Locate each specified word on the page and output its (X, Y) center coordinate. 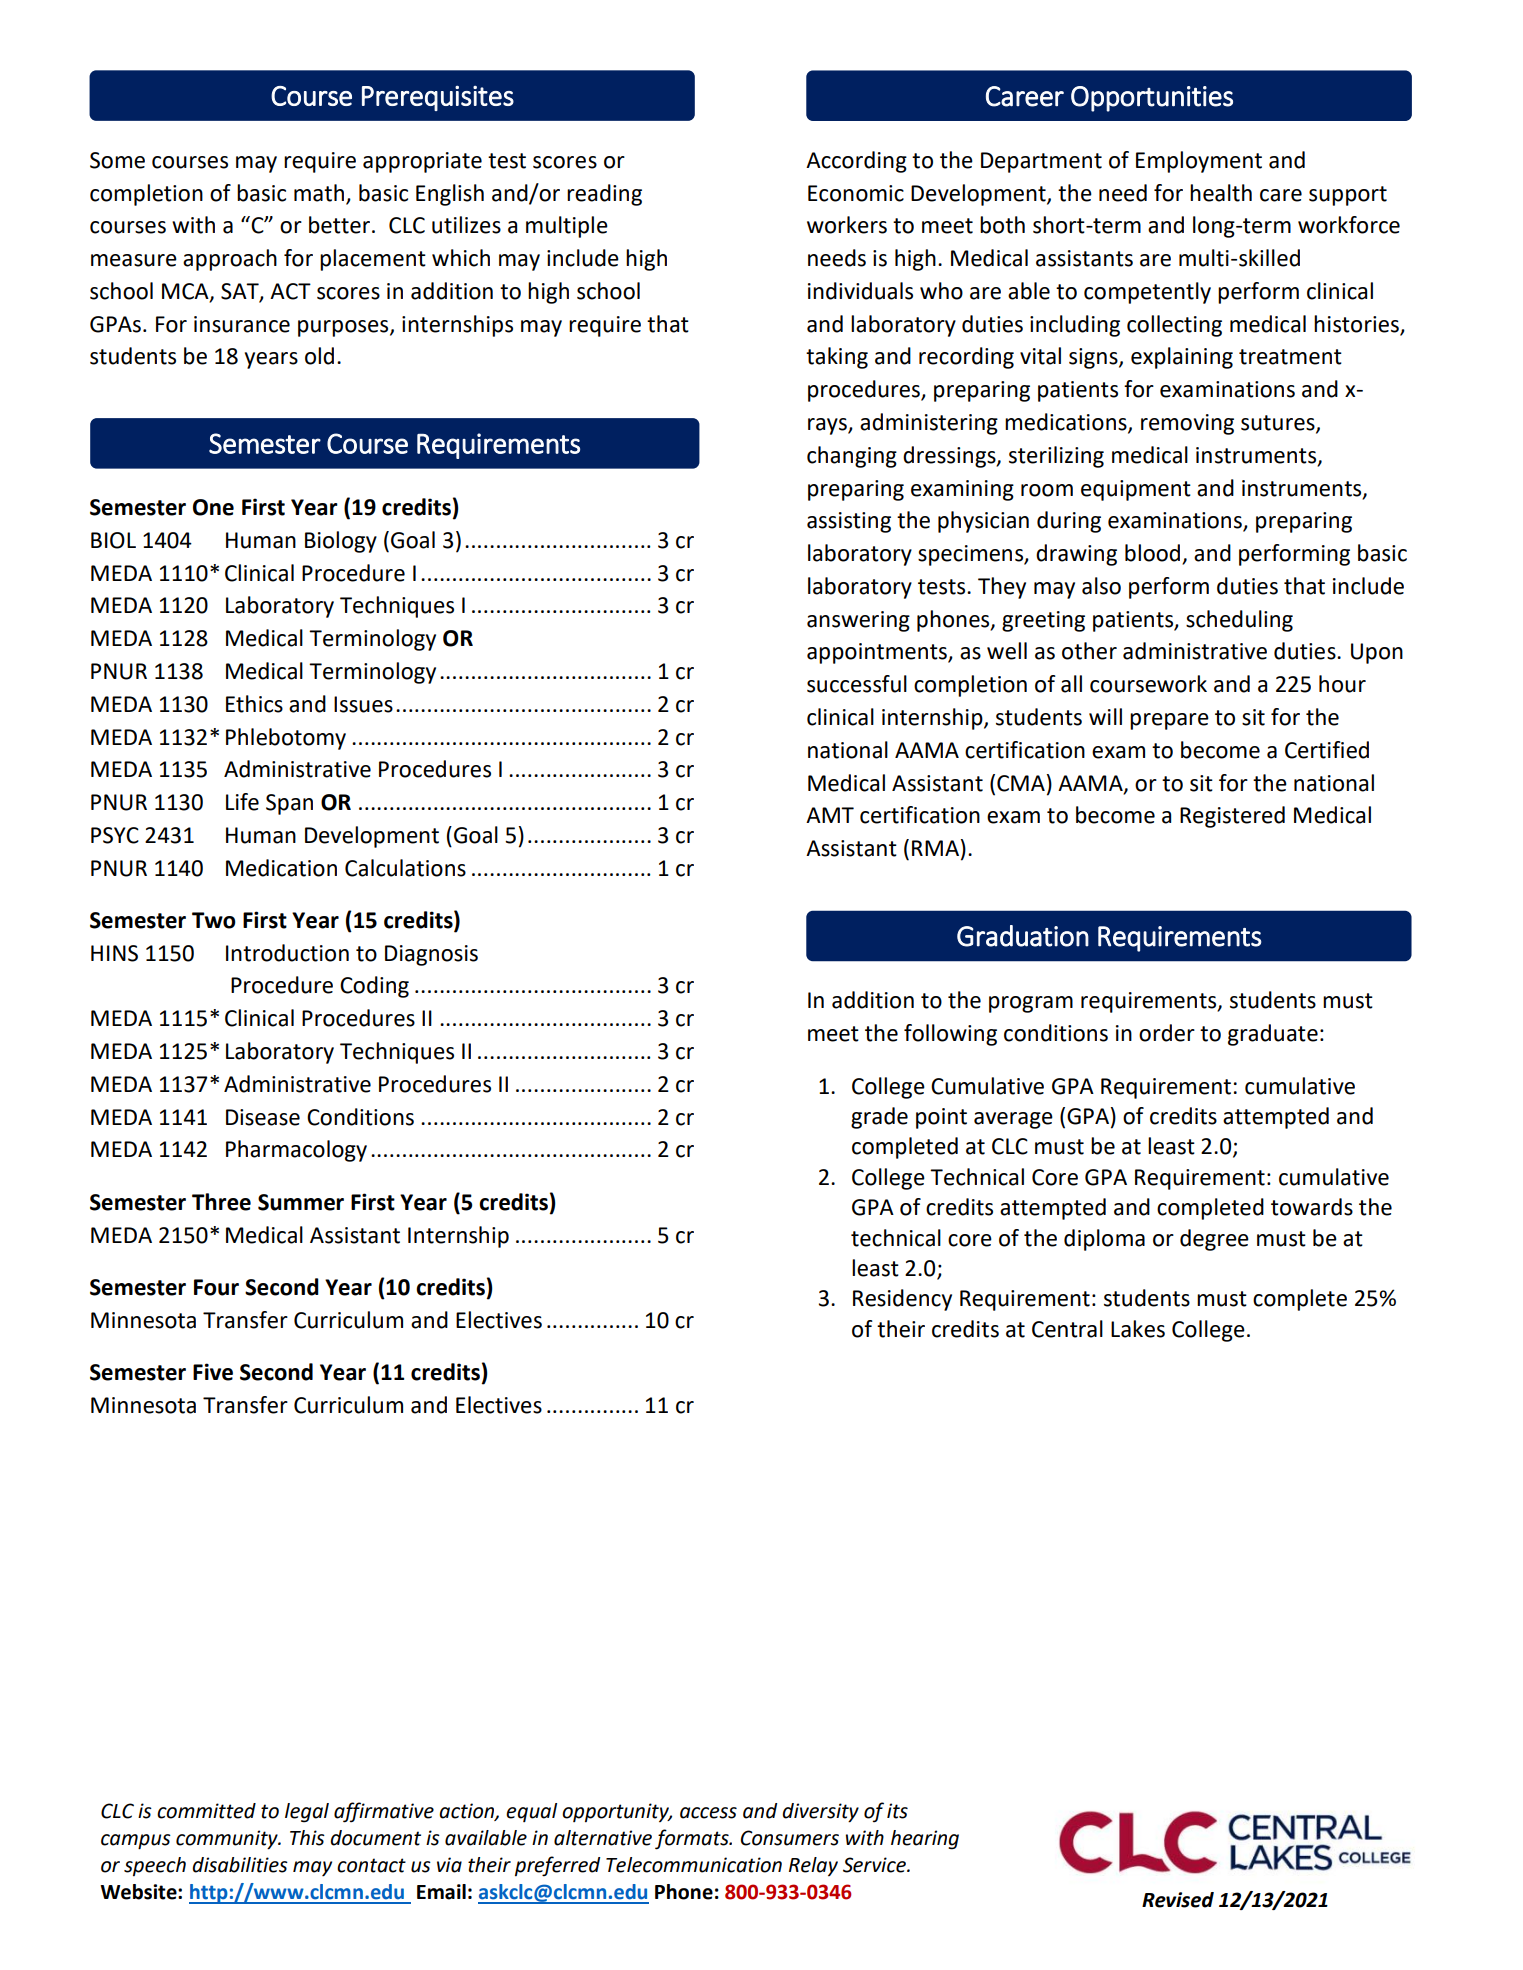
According (856, 162)
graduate (1273, 1035)
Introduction (287, 953)
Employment (1199, 162)
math (319, 193)
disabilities (240, 1865)
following (950, 1035)
